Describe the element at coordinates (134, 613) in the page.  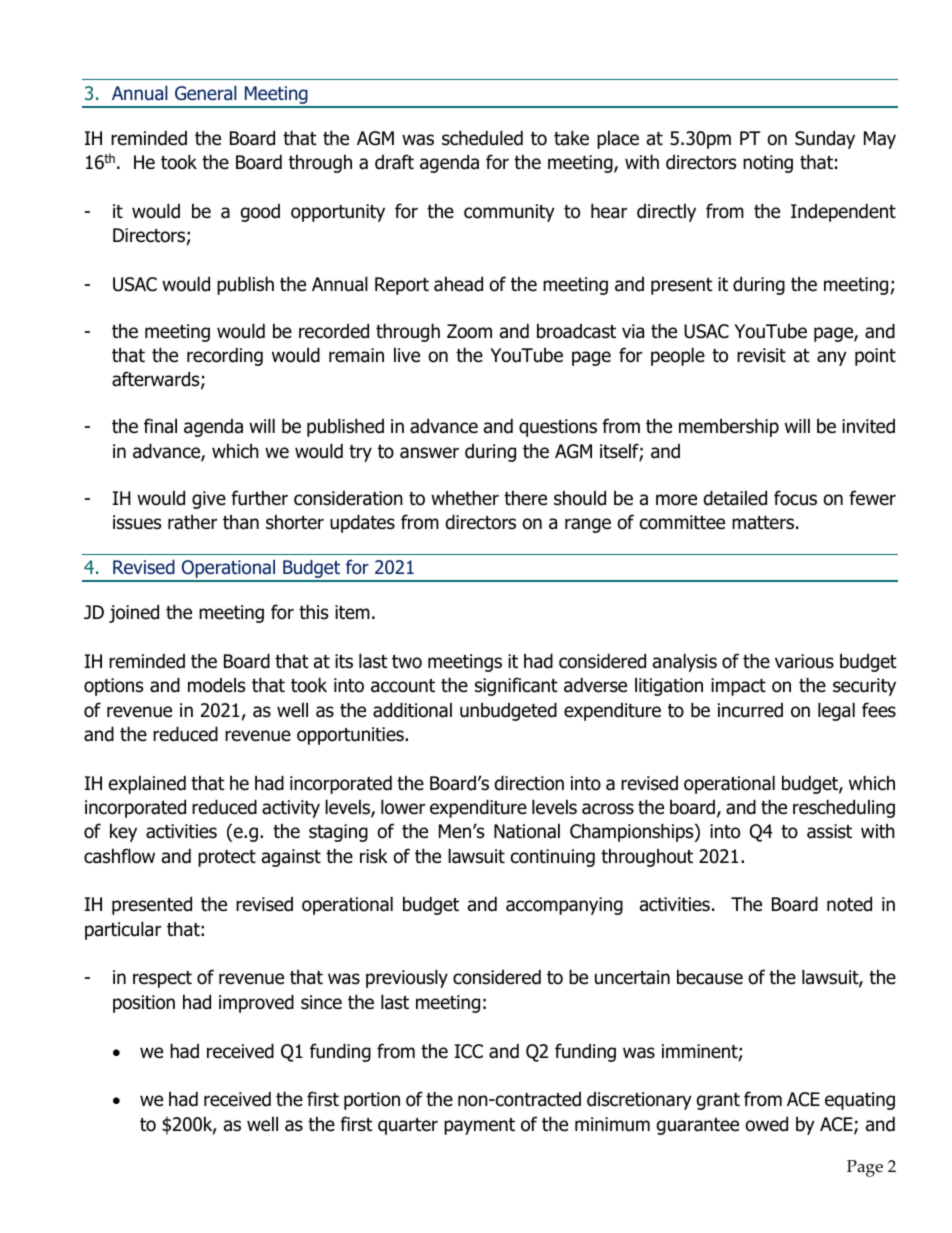
I see `joined` at that location.
